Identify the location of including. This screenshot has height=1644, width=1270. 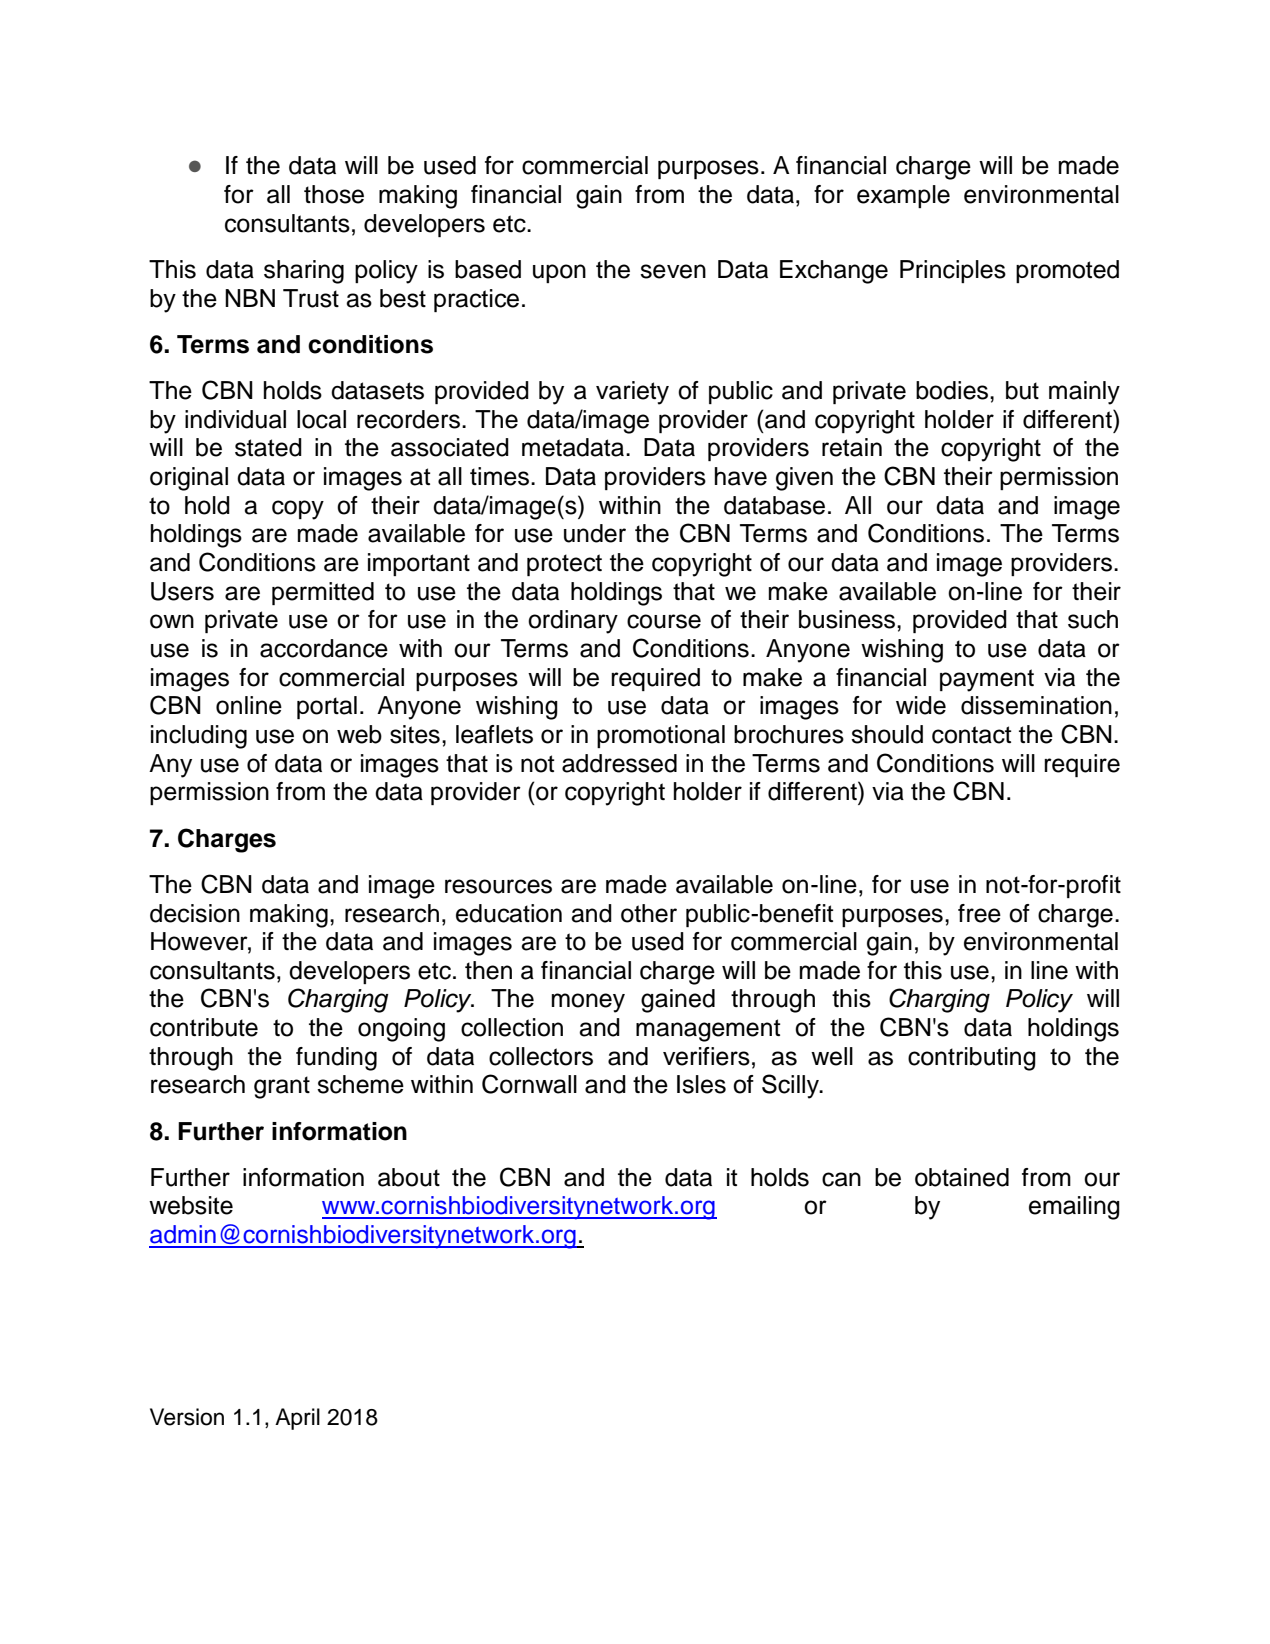
(199, 737).
